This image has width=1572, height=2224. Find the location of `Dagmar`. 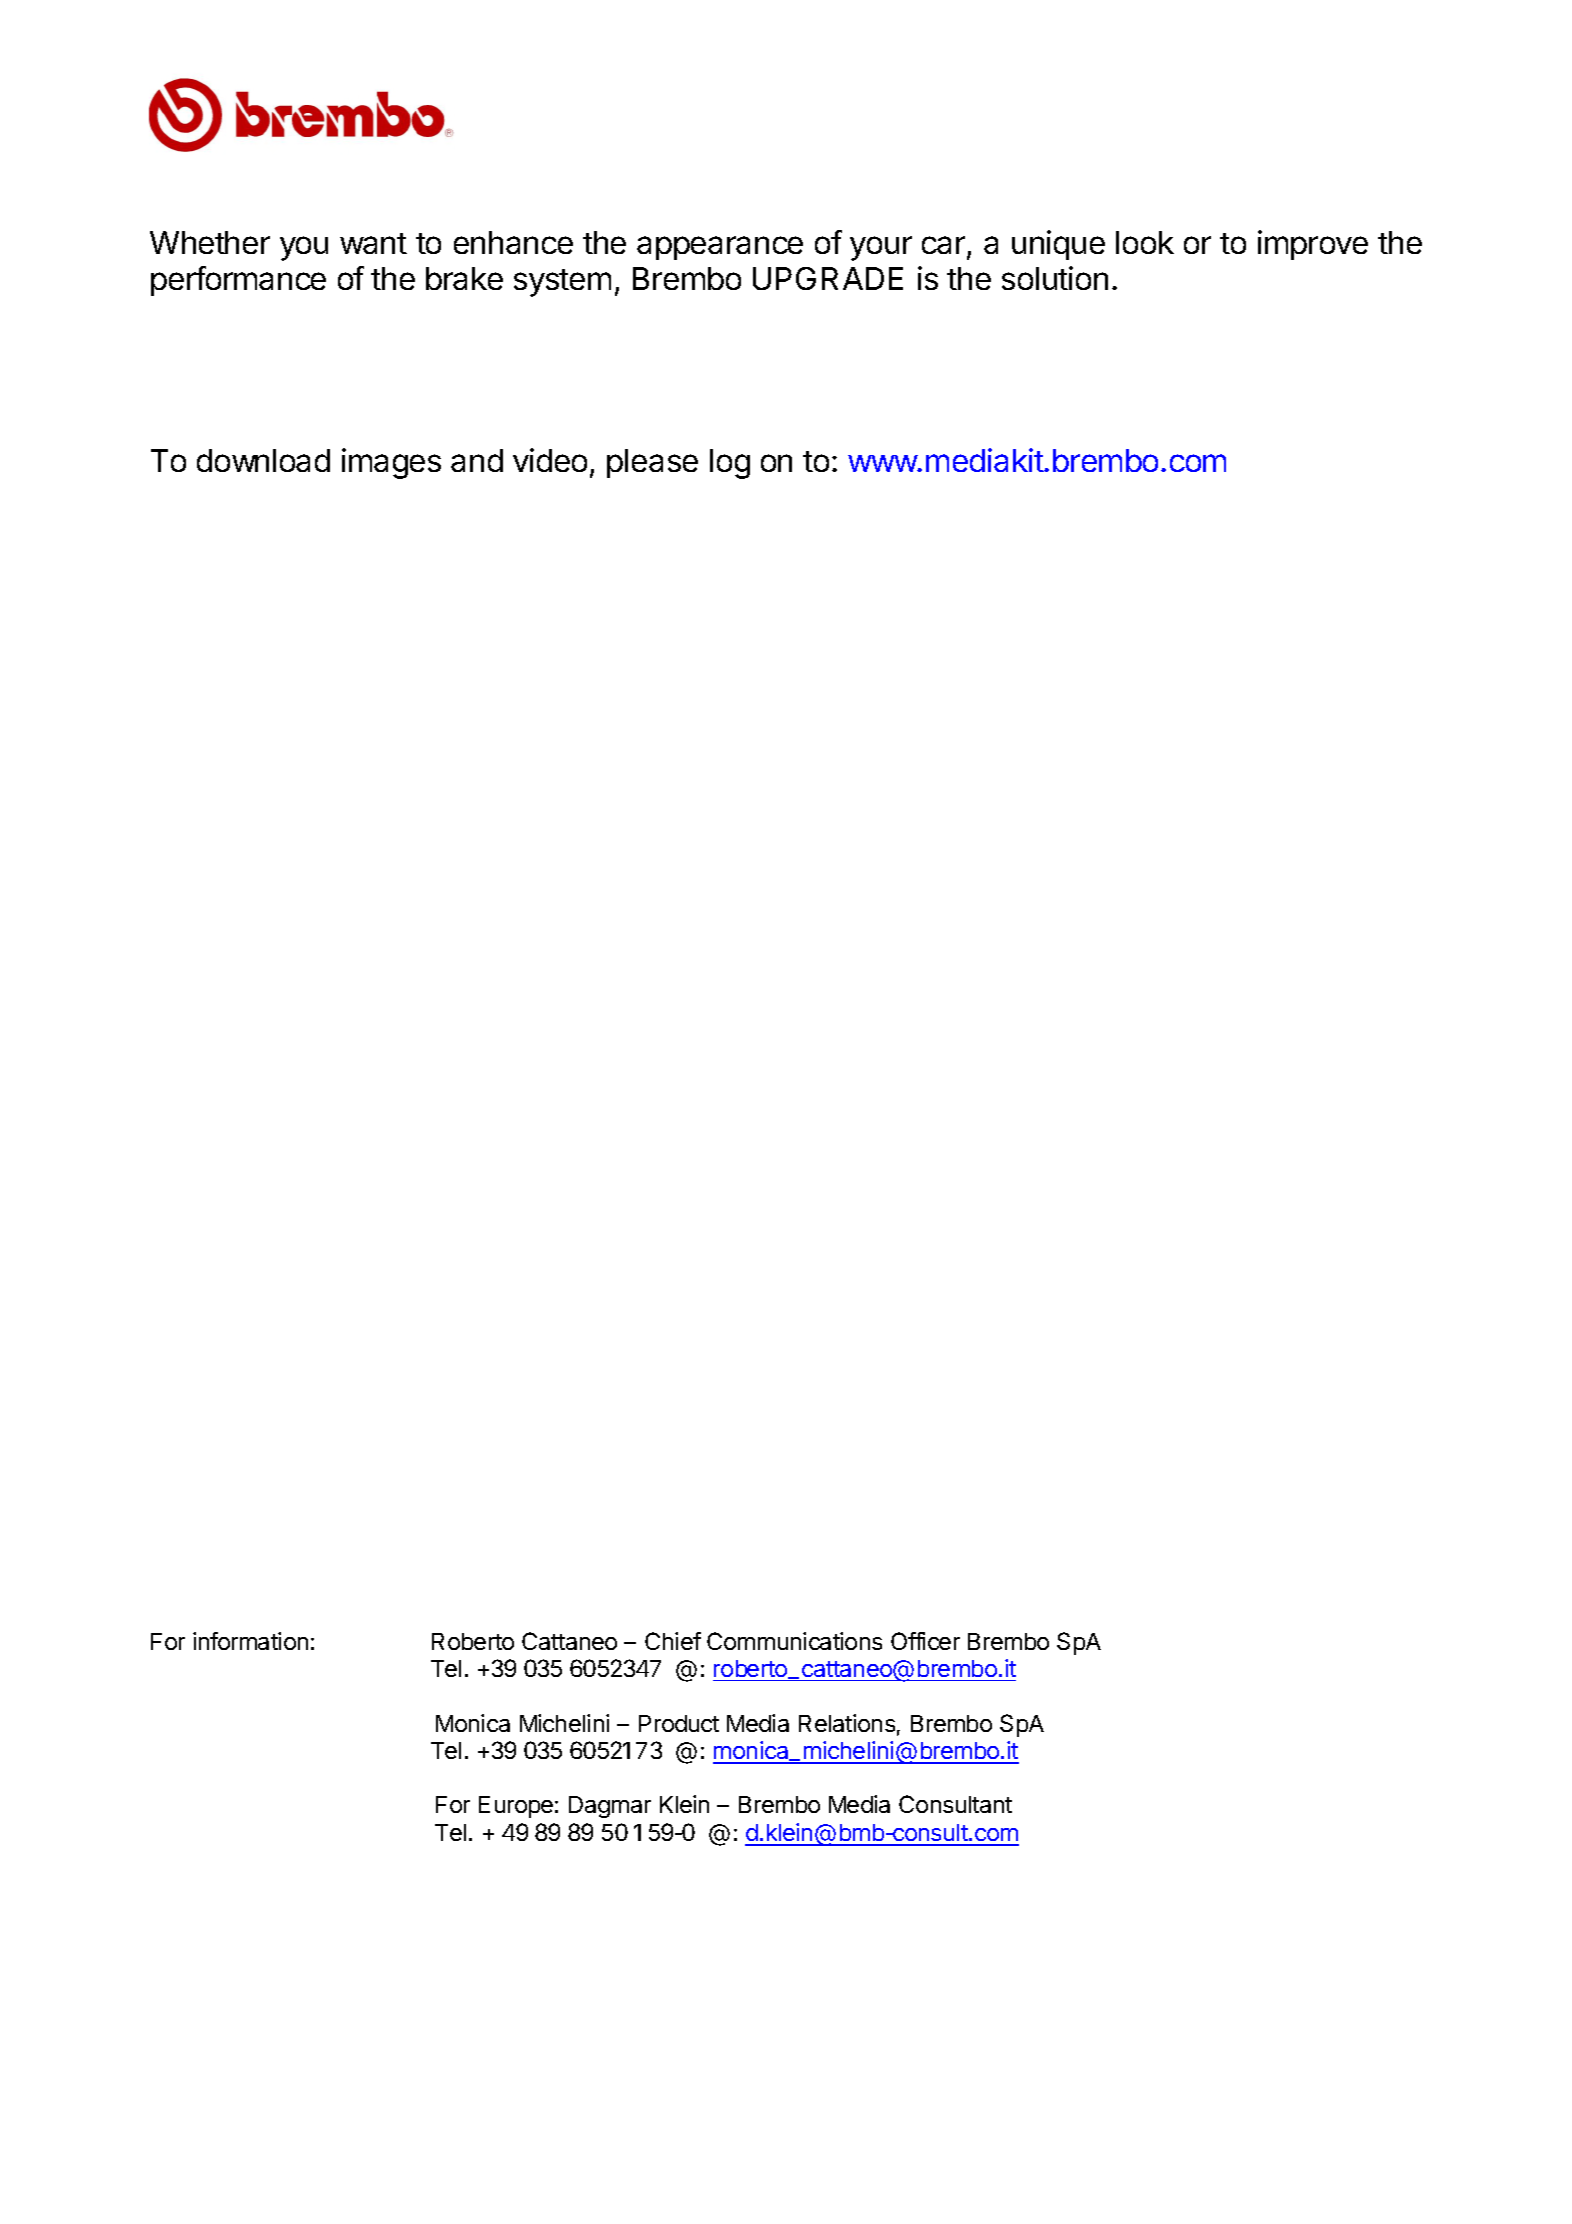

Dagmar is located at coordinates (610, 1807).
